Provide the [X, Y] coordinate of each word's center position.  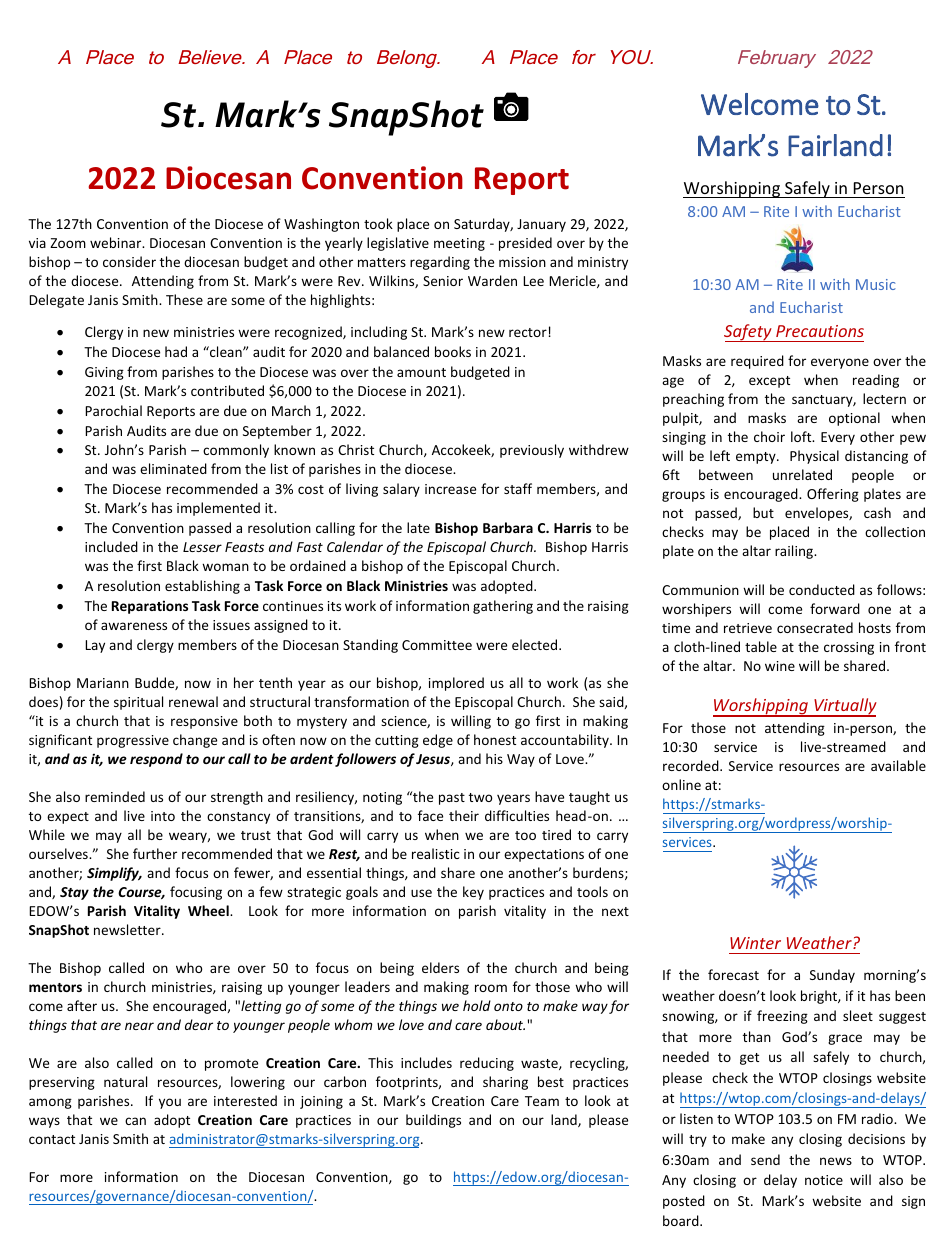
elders [440, 967]
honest [495, 739]
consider [129, 261]
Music [876, 284]
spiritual [138, 703]
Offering [833, 495]
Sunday [832, 976]
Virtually [844, 707]
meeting [459, 244]
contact [52, 1139]
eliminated [173, 468]
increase [450, 489]
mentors [55, 987]
